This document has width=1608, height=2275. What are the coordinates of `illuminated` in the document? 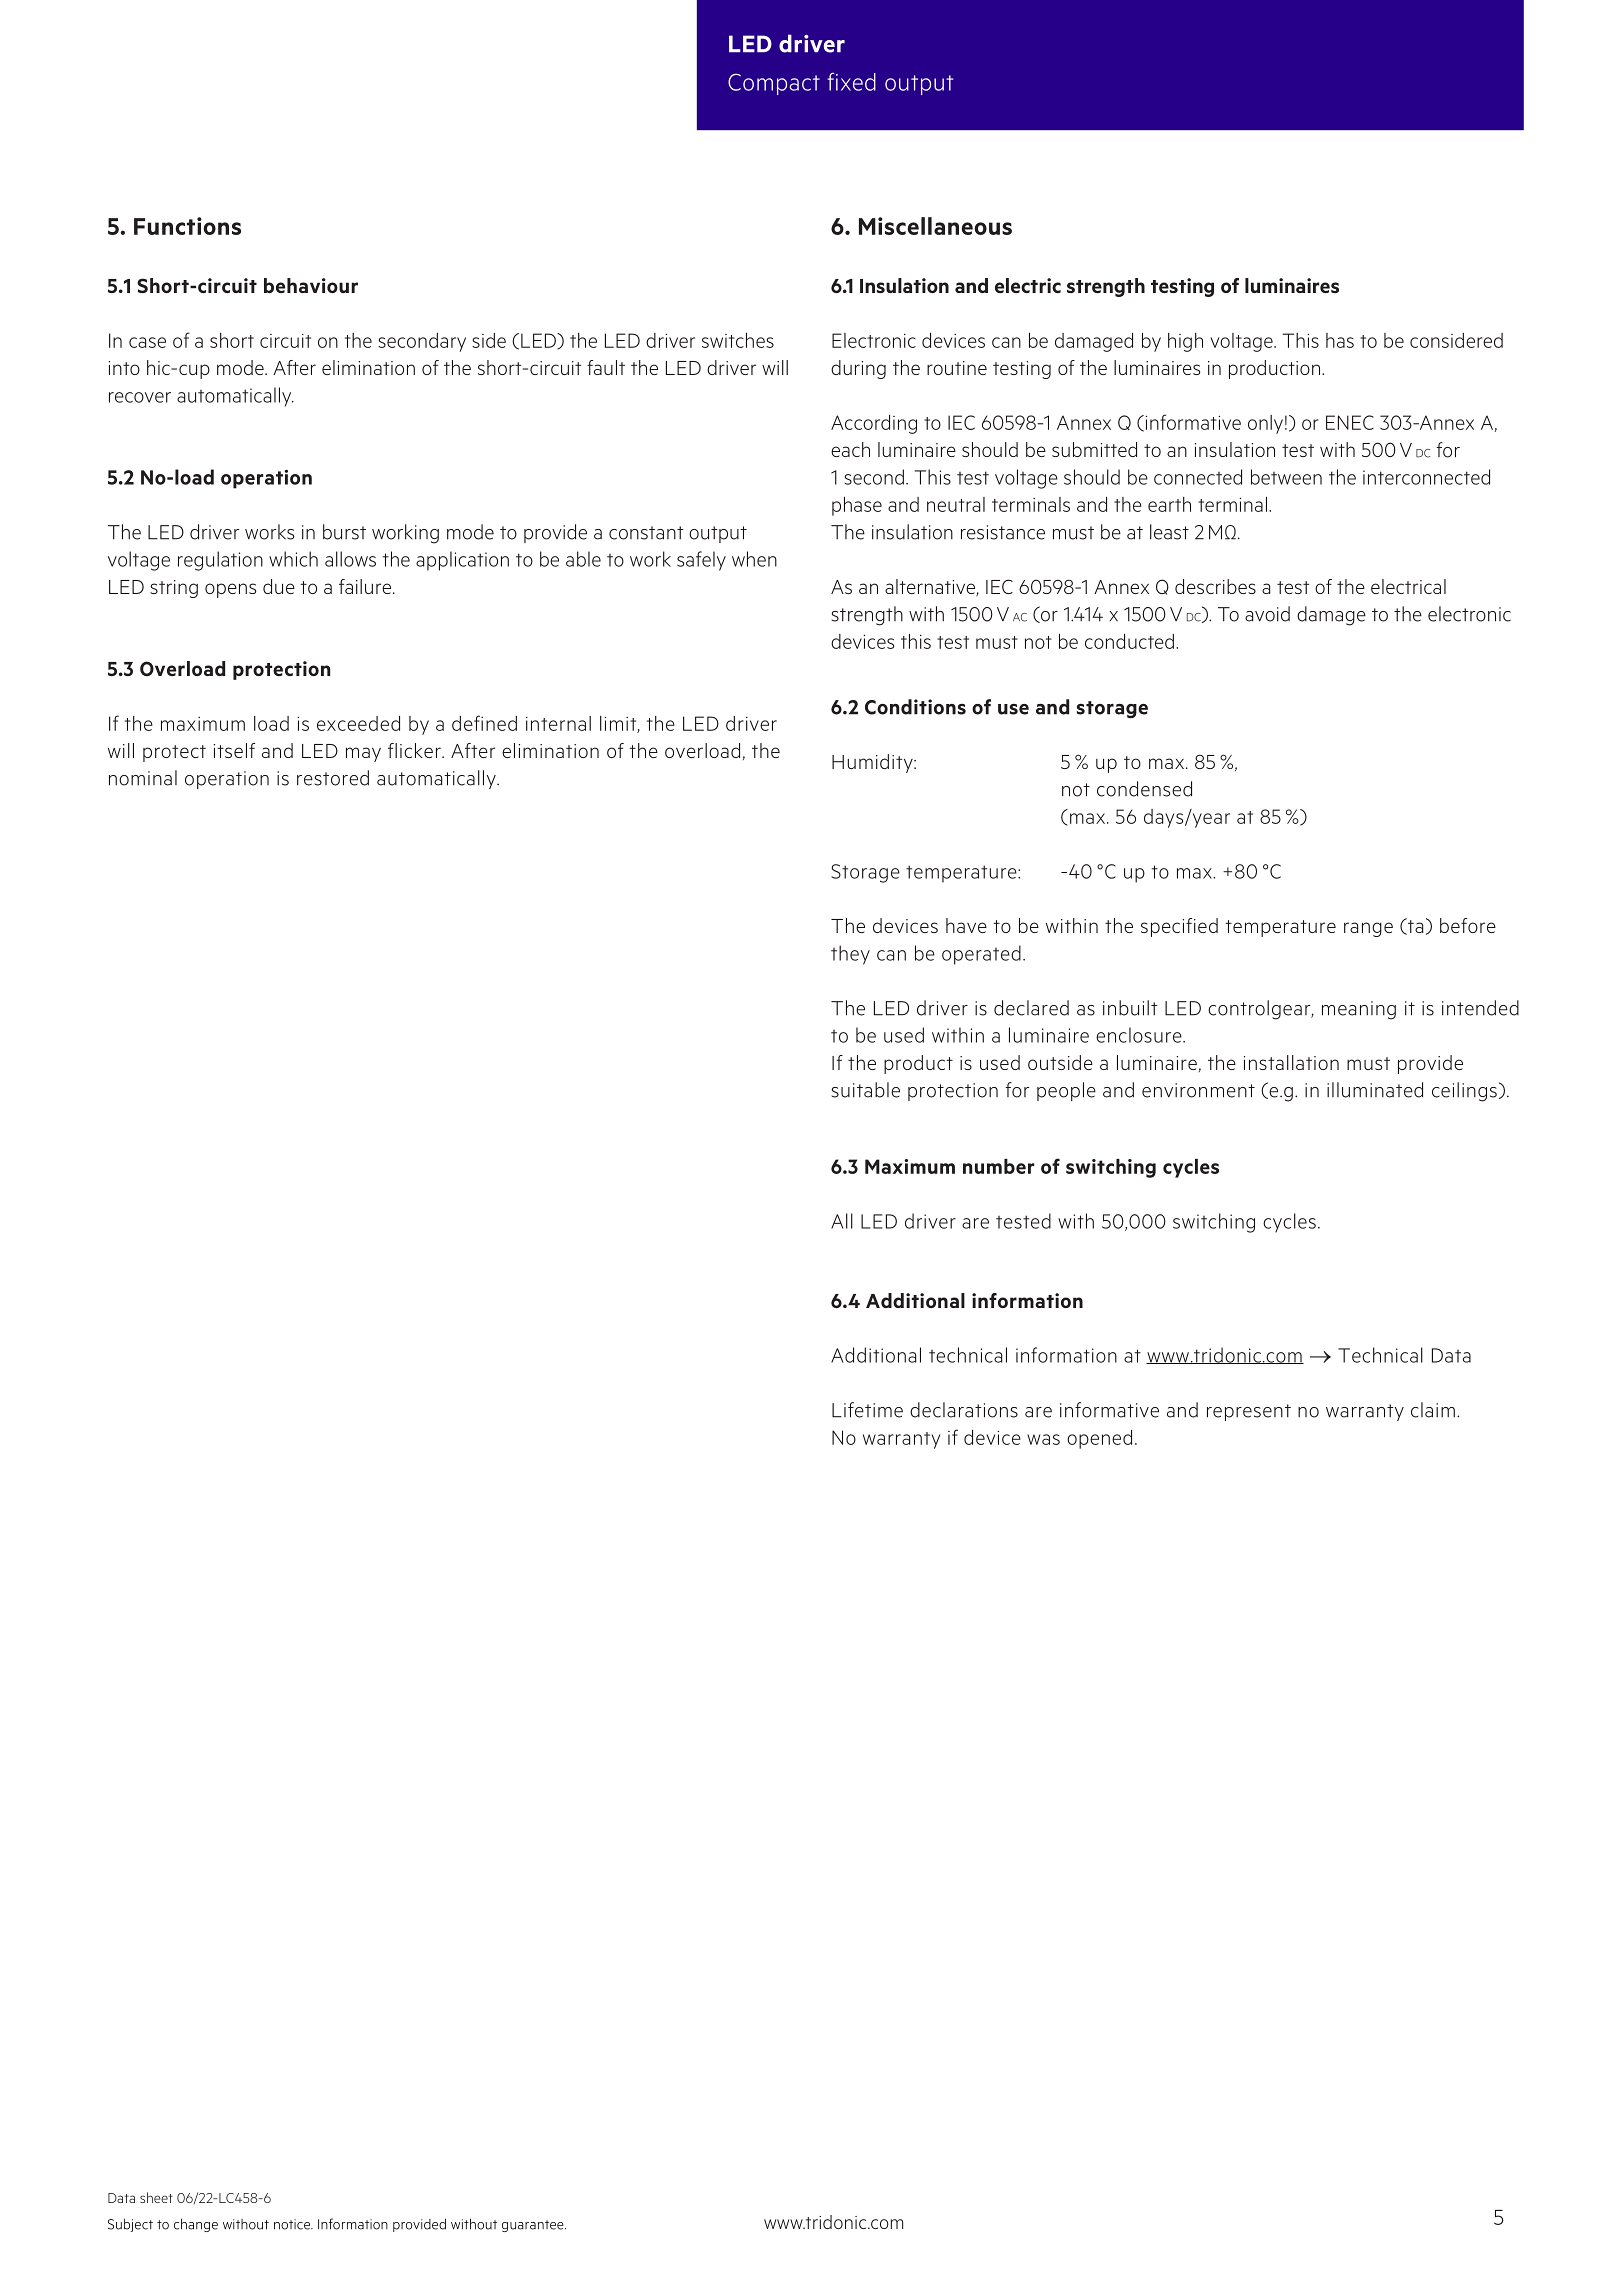 It's located at (1375, 1090).
